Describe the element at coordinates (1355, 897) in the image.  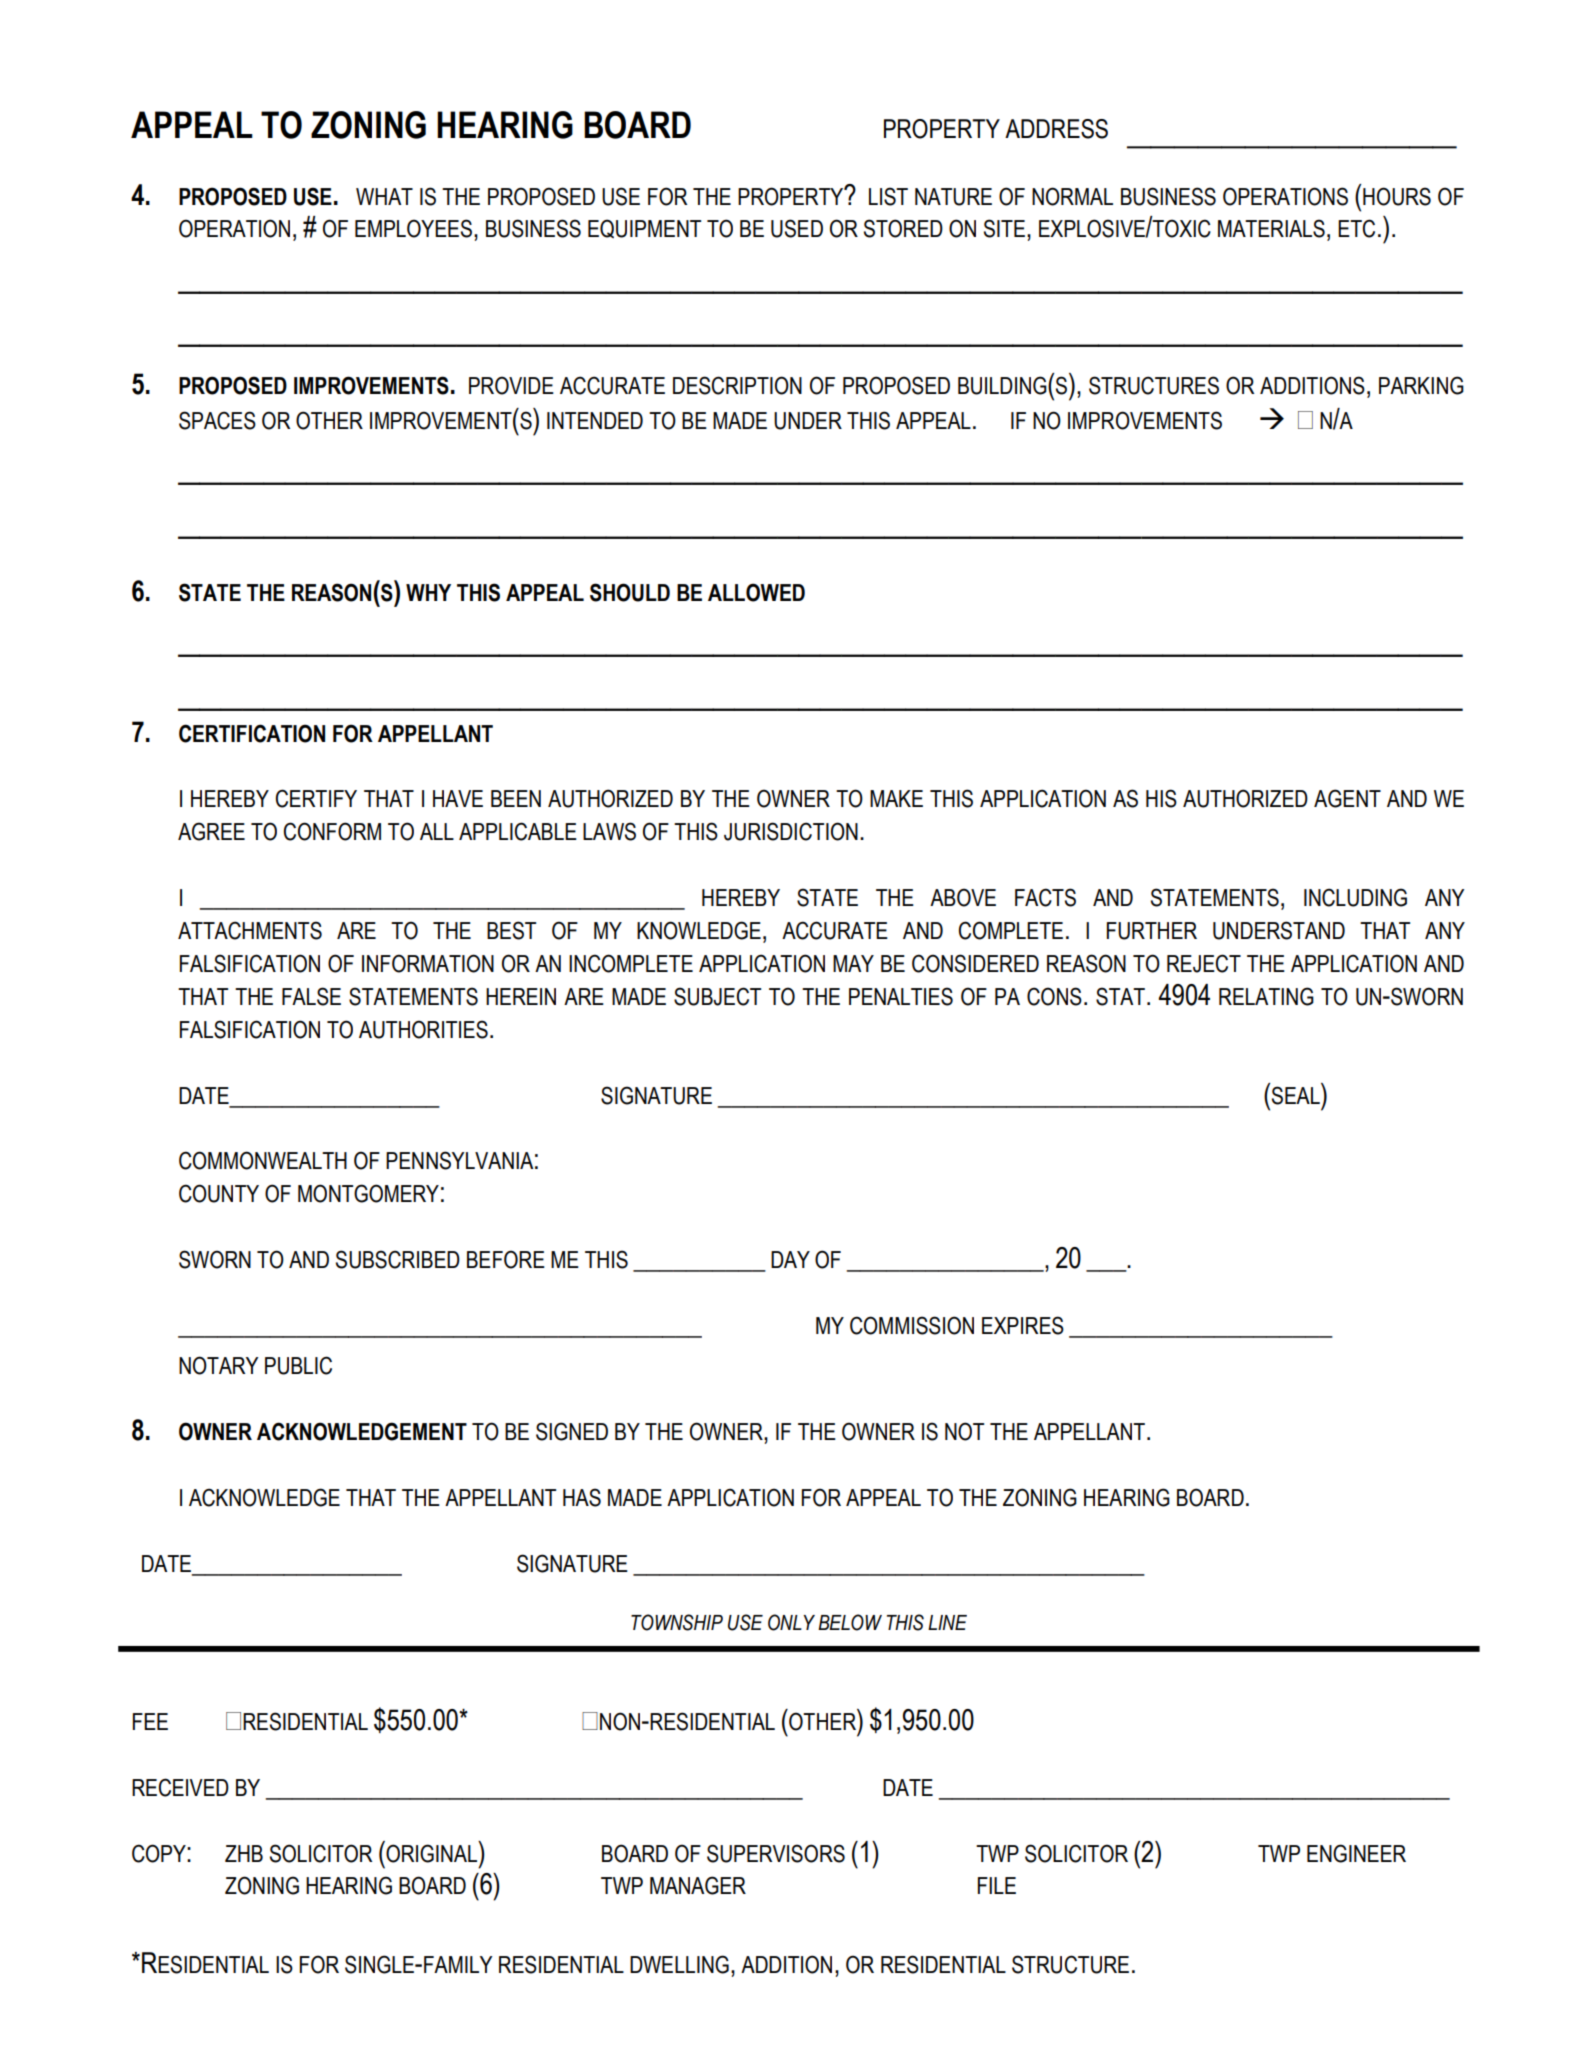
I see `INCLUDING` at that location.
